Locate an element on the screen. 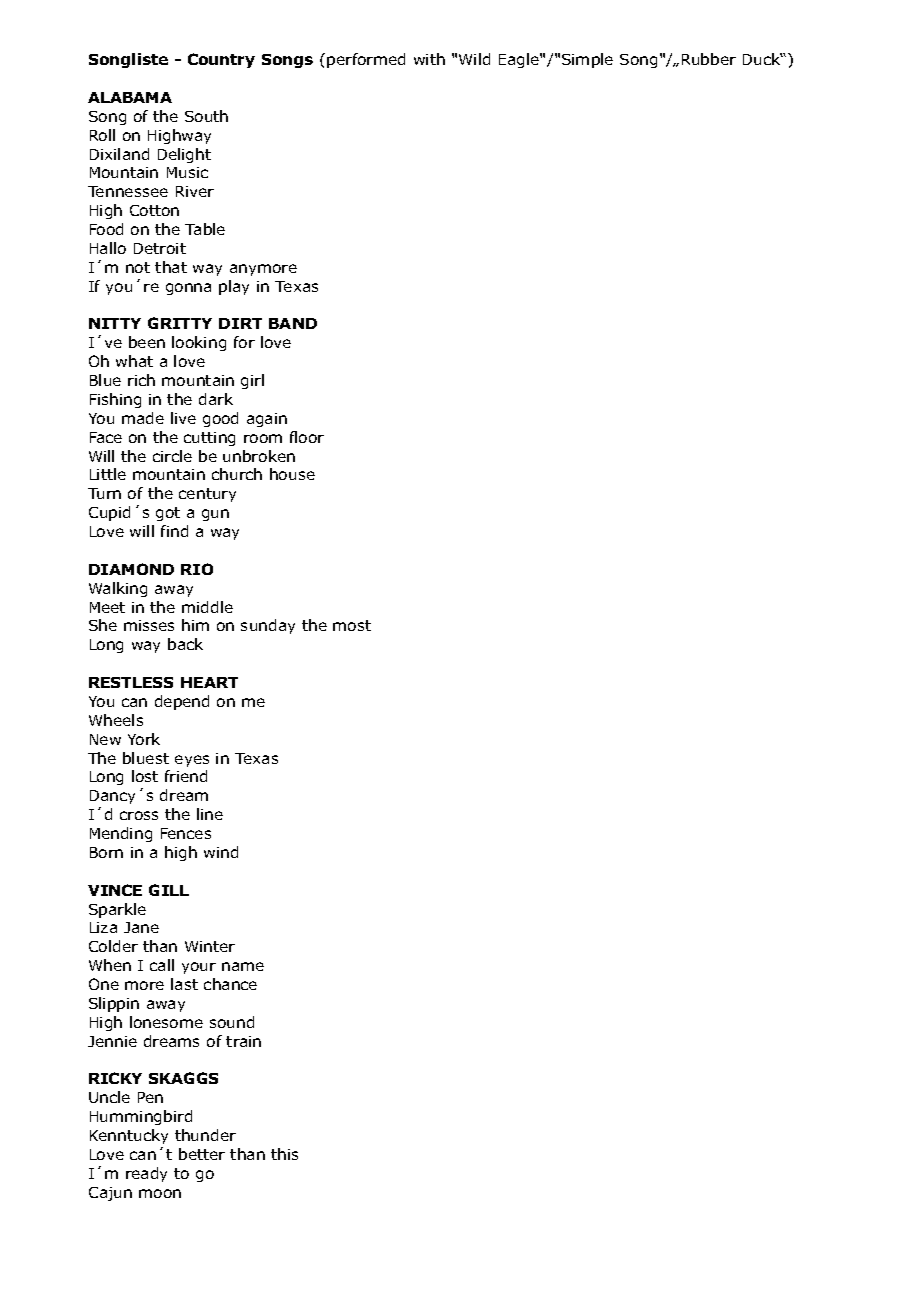  sunday is located at coordinates (268, 626).
